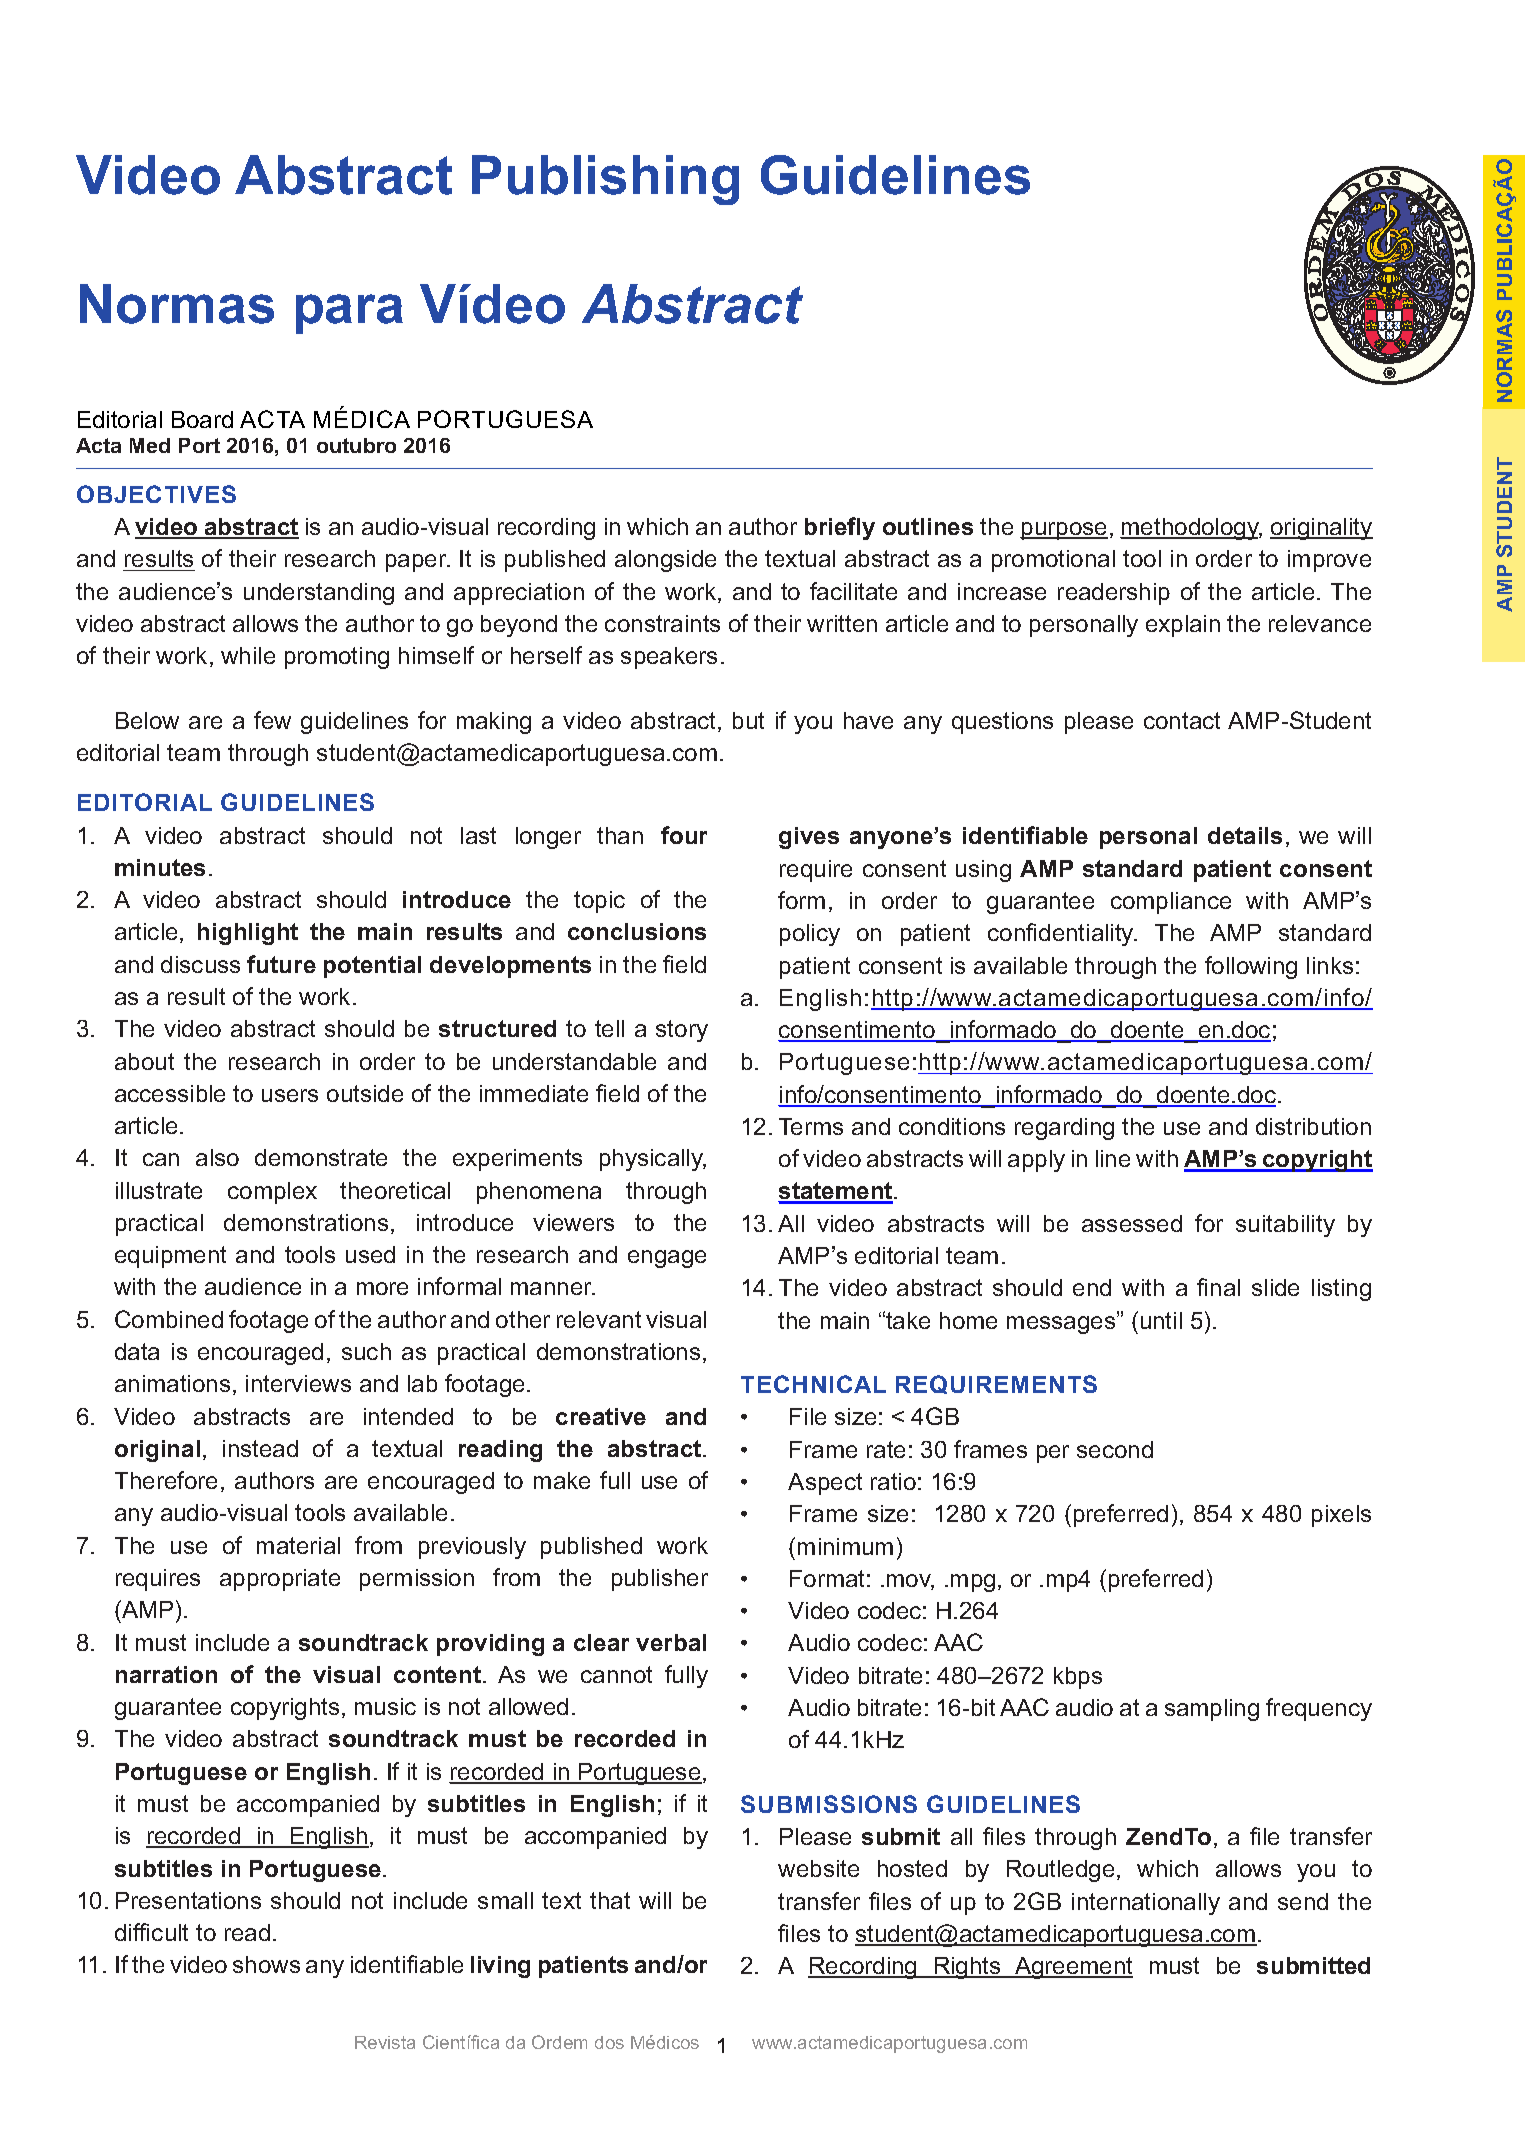 The image size is (1525, 2135). I want to click on Publishing, so click(605, 180).
